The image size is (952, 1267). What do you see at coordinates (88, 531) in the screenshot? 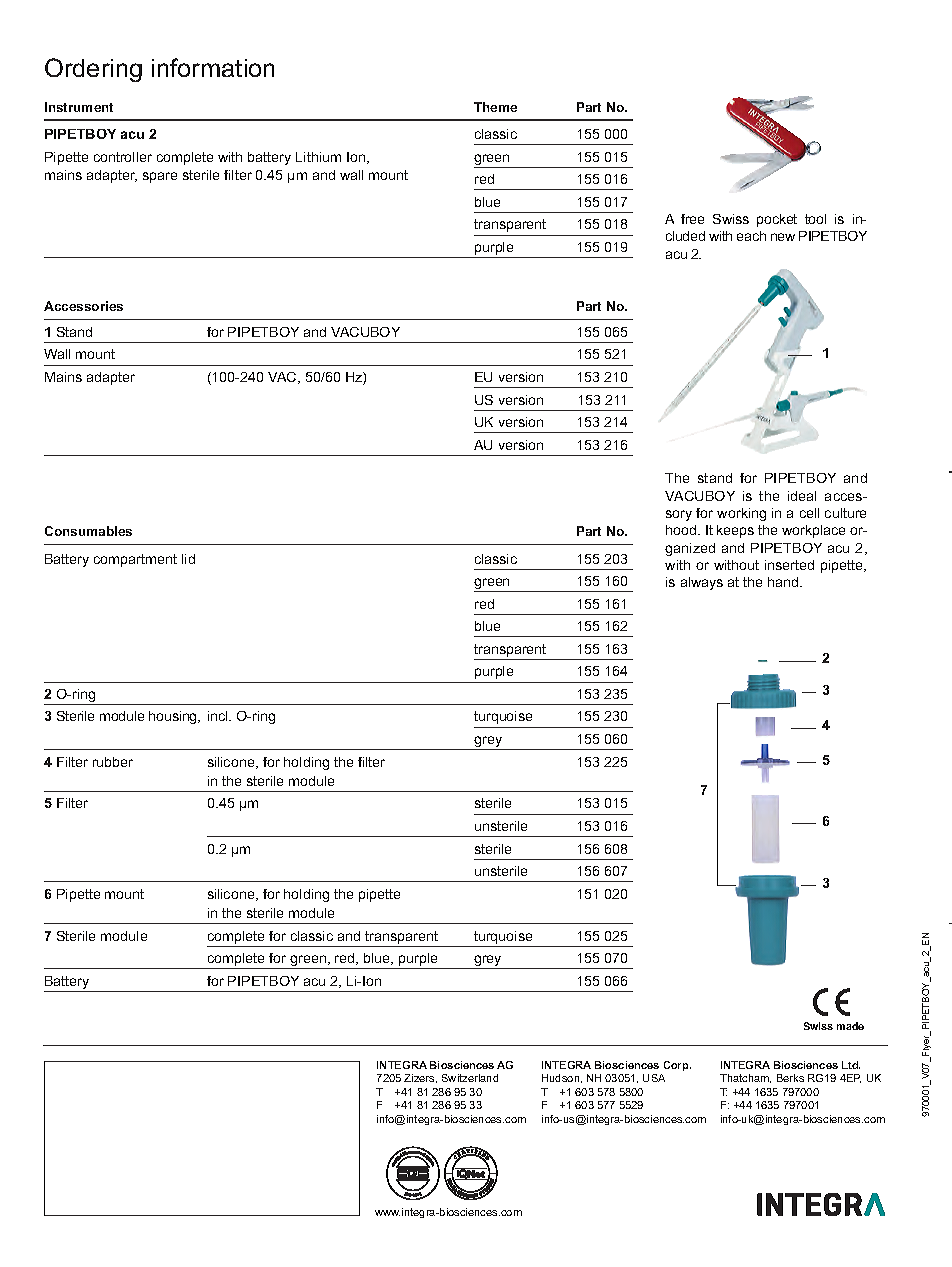
I see `Consumables` at bounding box center [88, 531].
